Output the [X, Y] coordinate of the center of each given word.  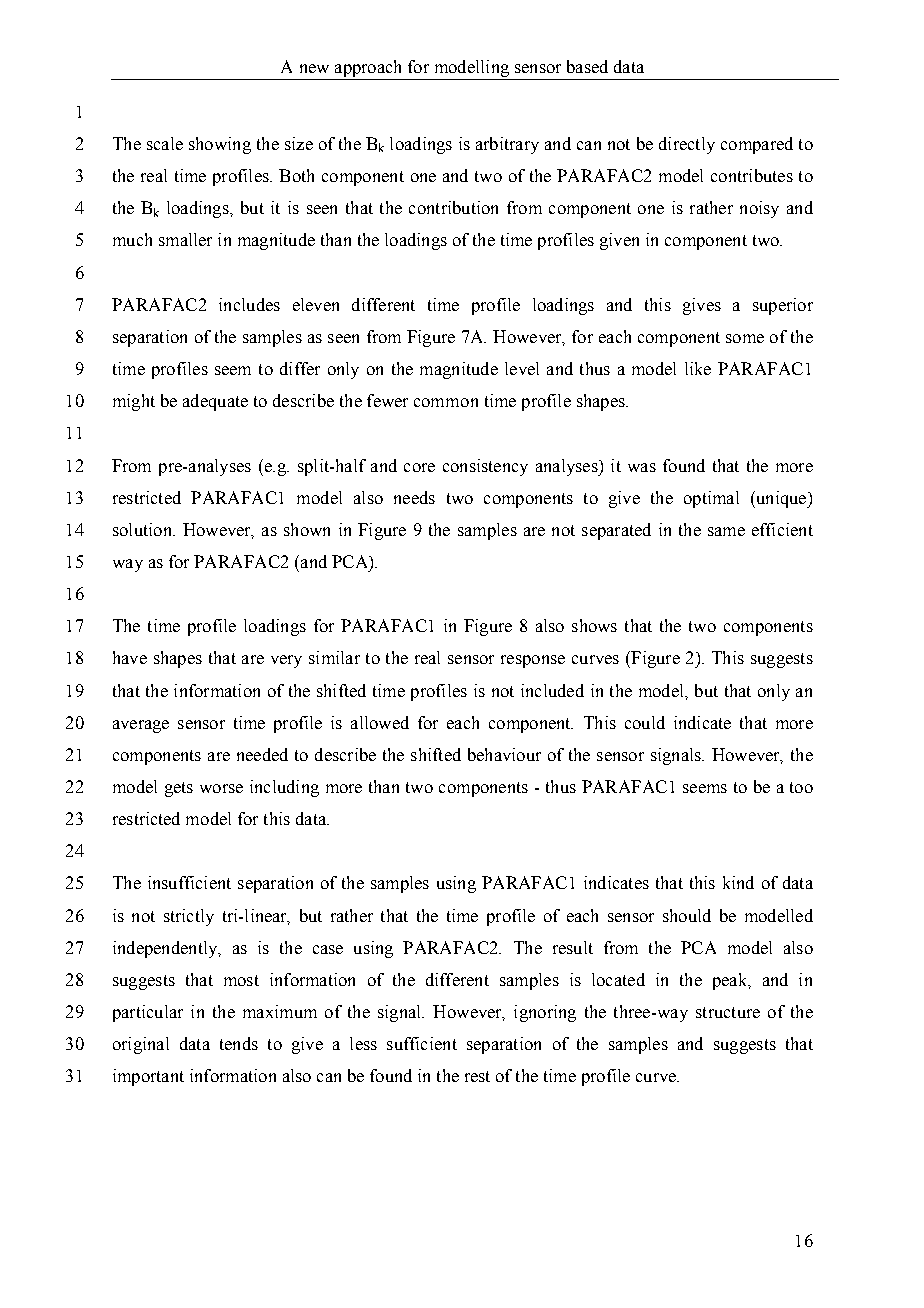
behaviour [504, 754]
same [726, 531]
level [522, 368]
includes [249, 304]
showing [220, 145]
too [801, 787]
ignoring [545, 1013]
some [745, 338]
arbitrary [507, 145]
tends [239, 1043]
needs [414, 497]
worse [221, 788]
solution [143, 529]
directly [687, 145]
